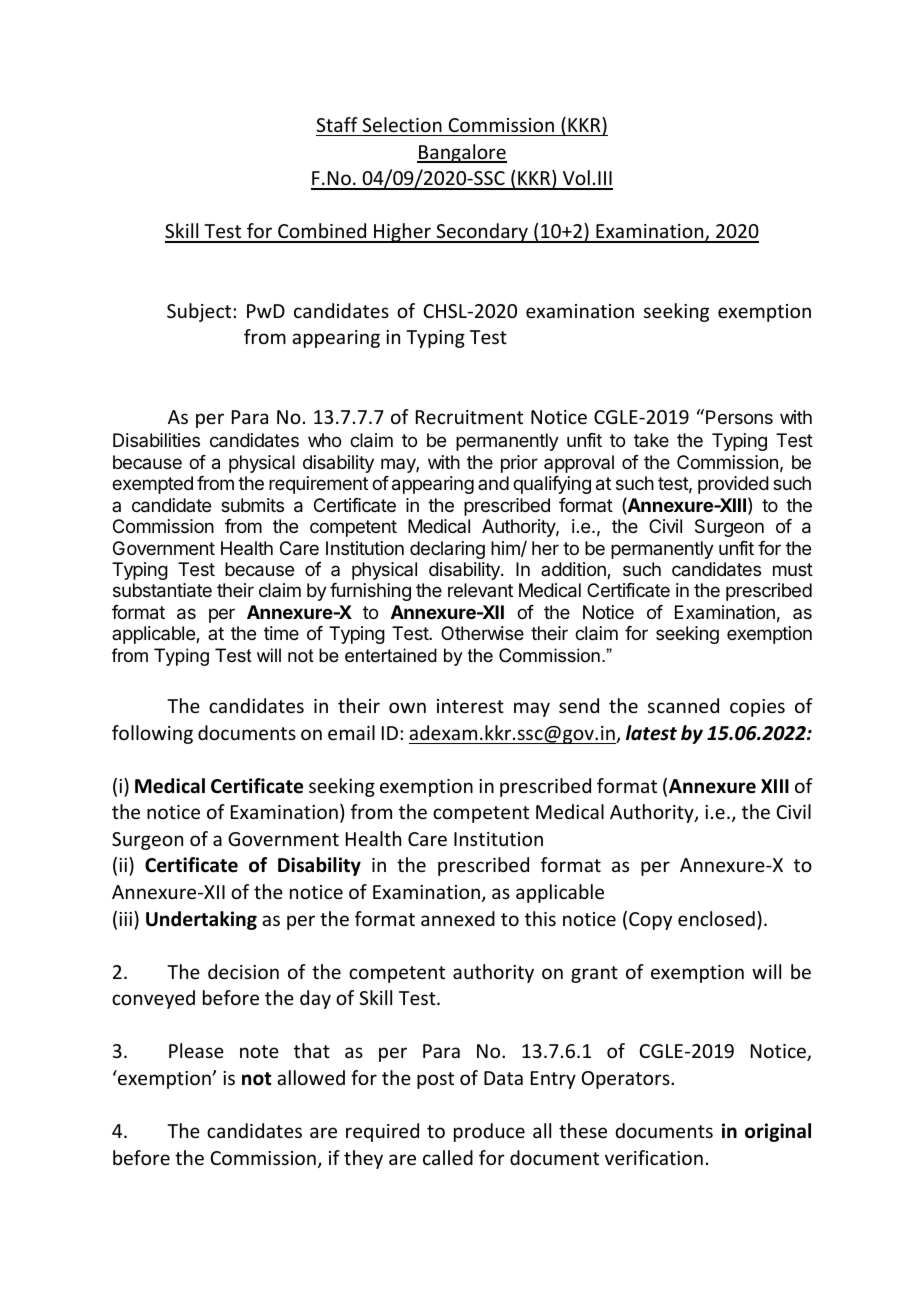 The height and width of the screenshot is (1308, 924). I want to click on produce, so click(489, 1132).
